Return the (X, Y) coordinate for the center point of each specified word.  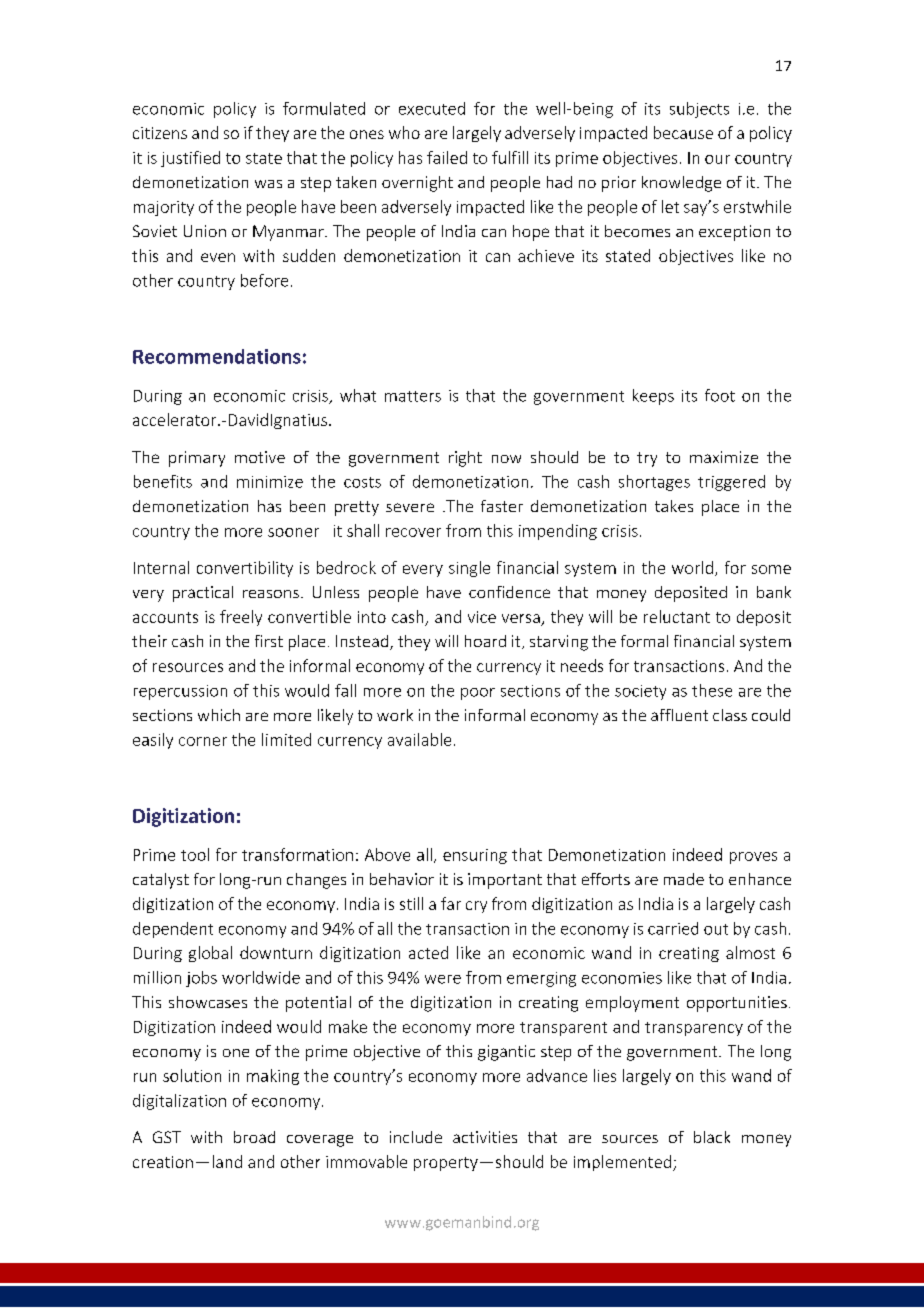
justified (190, 159)
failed (447, 157)
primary (197, 459)
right (465, 459)
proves (753, 858)
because (683, 132)
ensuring (475, 856)
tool (195, 854)
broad (254, 1137)
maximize (724, 457)
